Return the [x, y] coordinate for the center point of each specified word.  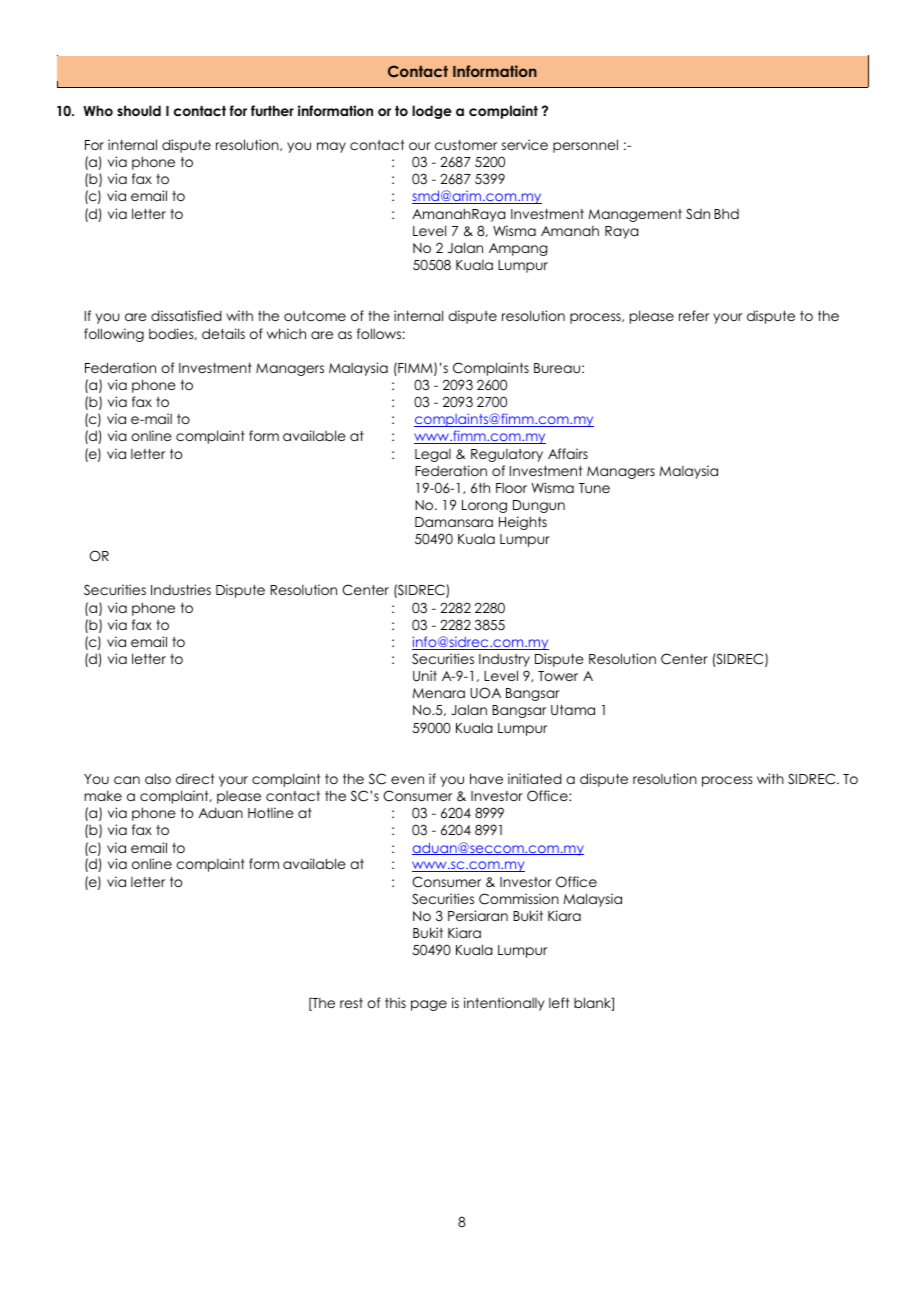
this [395, 1002]
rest [351, 1003]
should [139, 110]
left [559, 1002]
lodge [432, 112]
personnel [585, 146]
